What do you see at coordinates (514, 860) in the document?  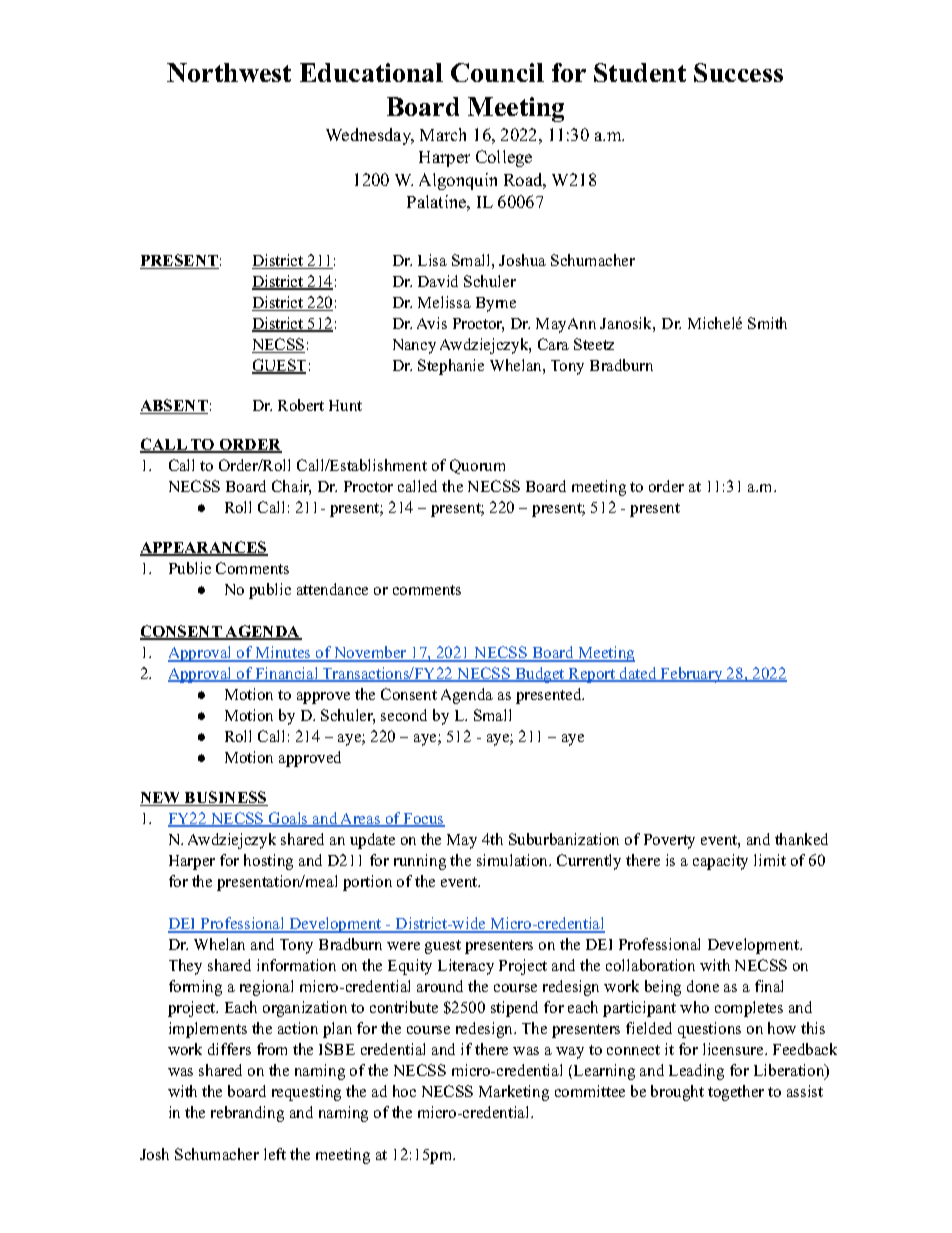 I see `simulation` at bounding box center [514, 860].
